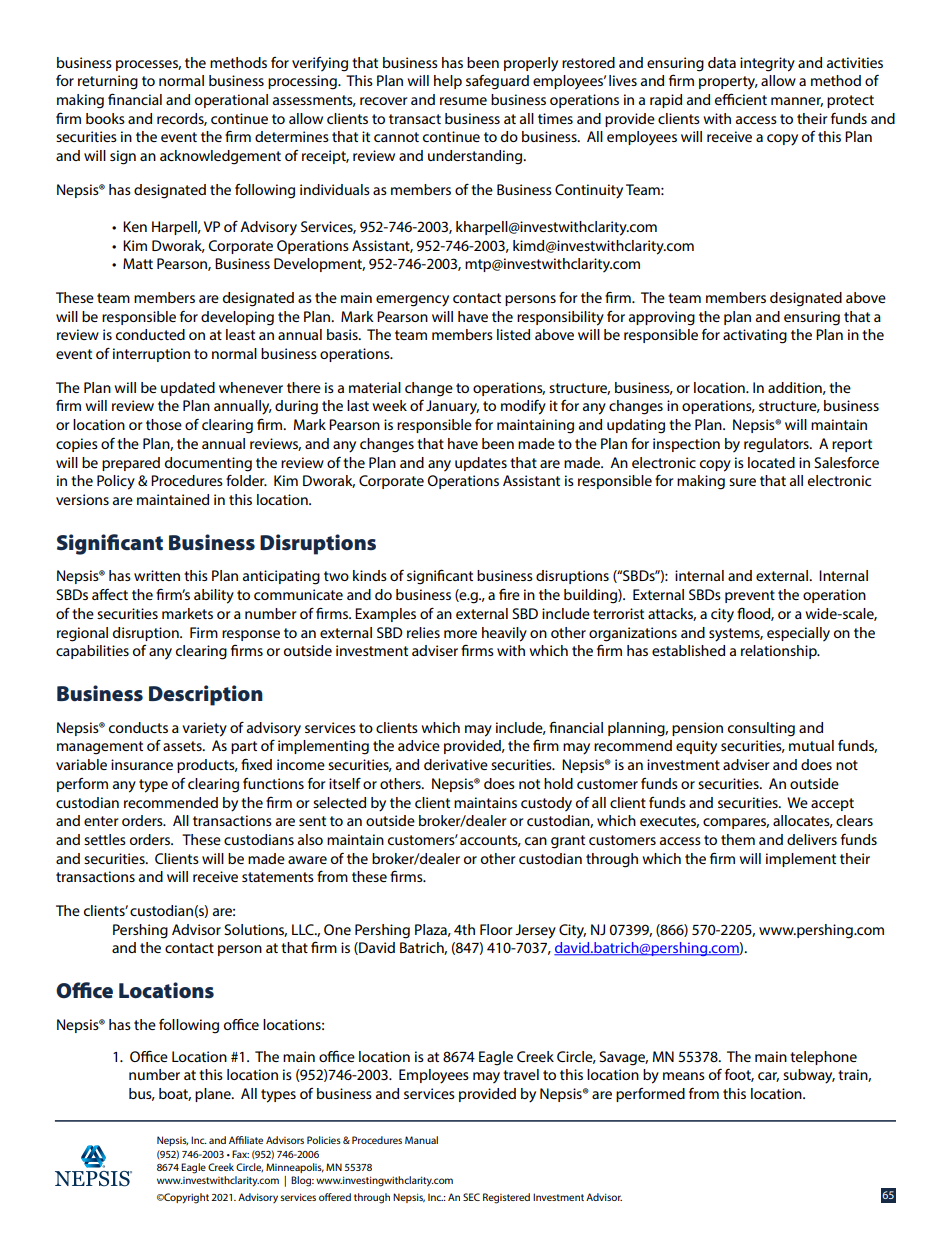 The width and height of the screenshot is (952, 1233). What do you see at coordinates (105, 839) in the screenshot?
I see `settles` at bounding box center [105, 839].
